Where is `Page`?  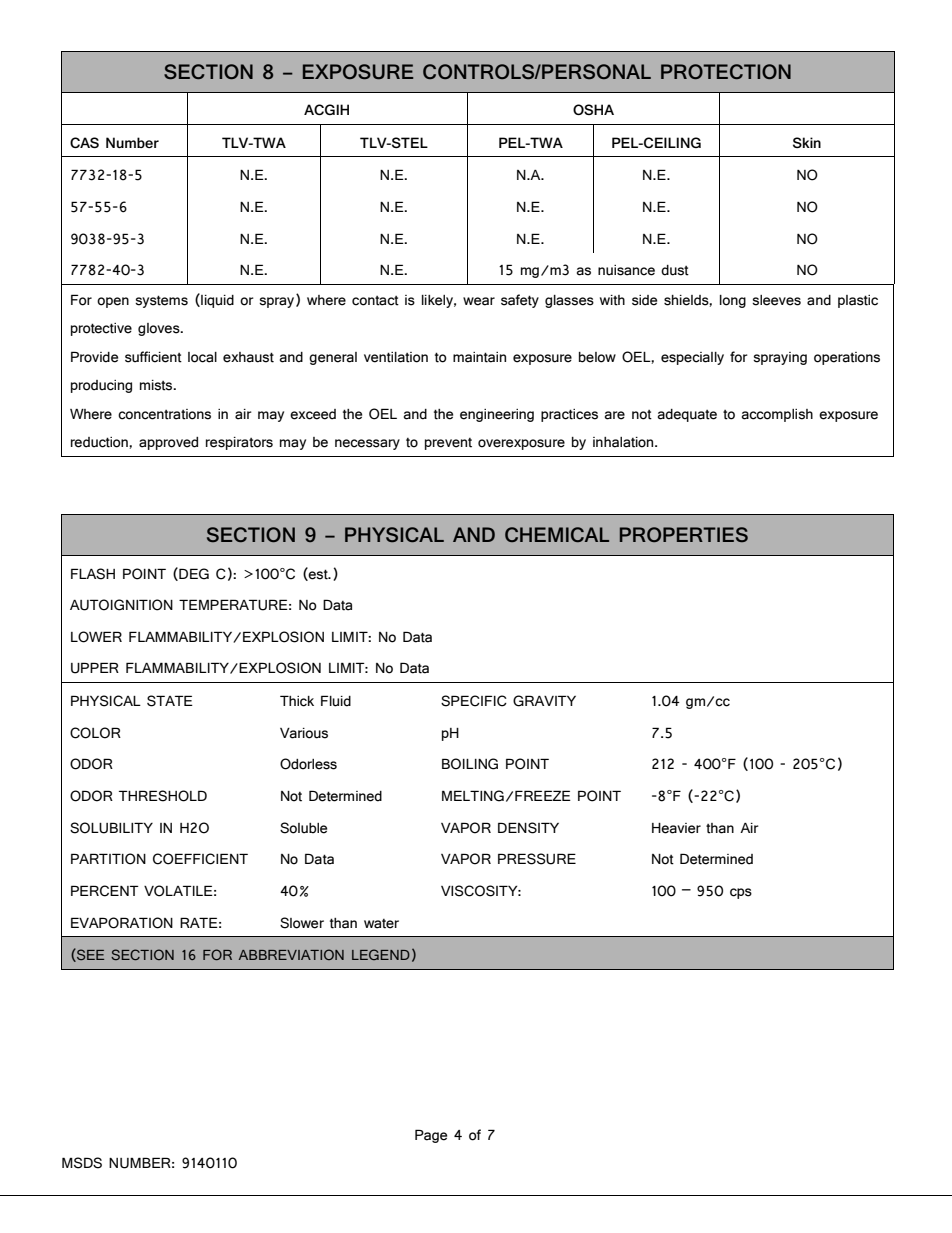 Page is located at coordinates (431, 1136).
